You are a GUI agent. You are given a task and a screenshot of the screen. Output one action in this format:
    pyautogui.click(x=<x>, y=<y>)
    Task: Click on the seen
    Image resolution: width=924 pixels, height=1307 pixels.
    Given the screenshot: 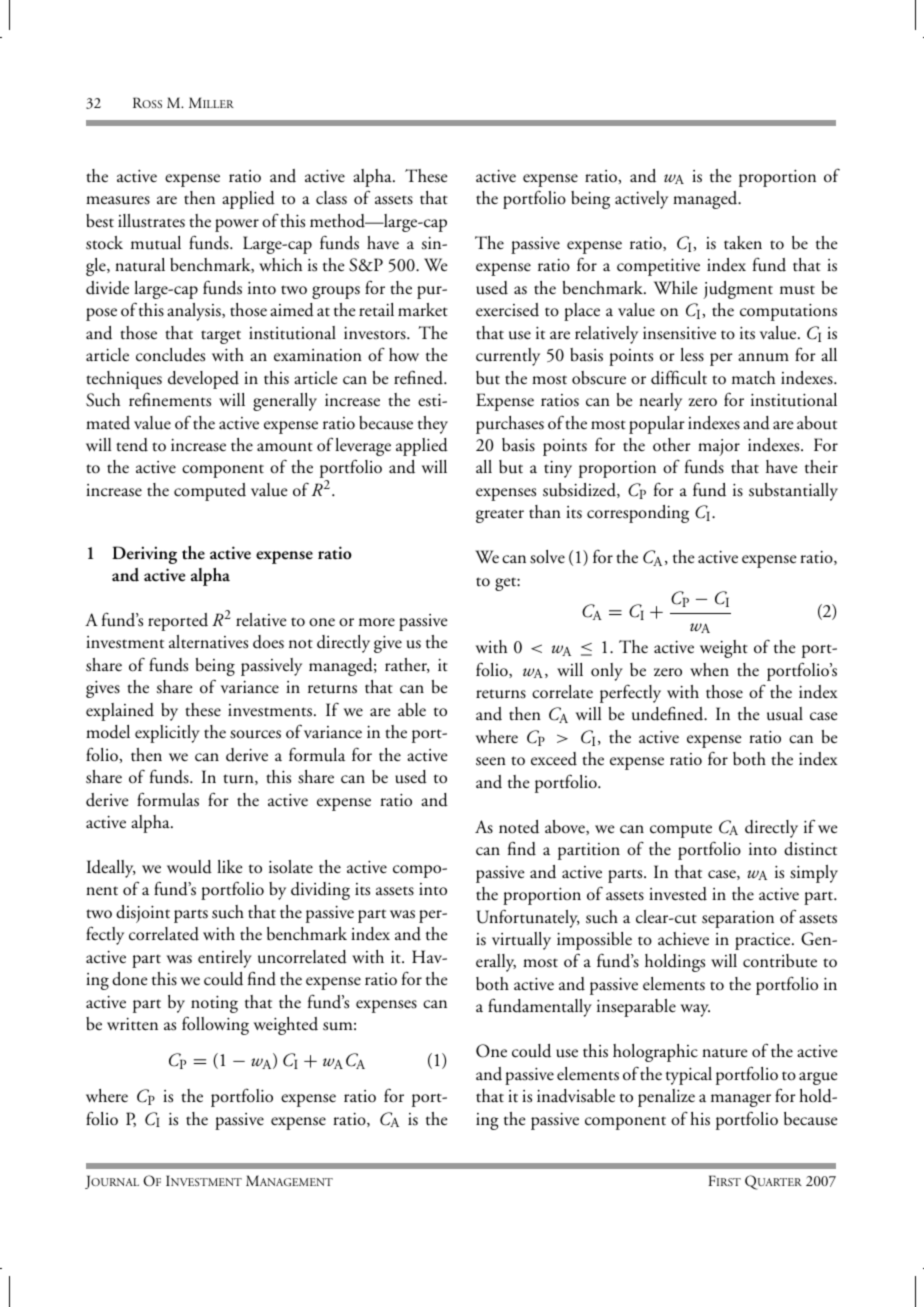 What is the action you would take?
    pyautogui.click(x=491, y=761)
